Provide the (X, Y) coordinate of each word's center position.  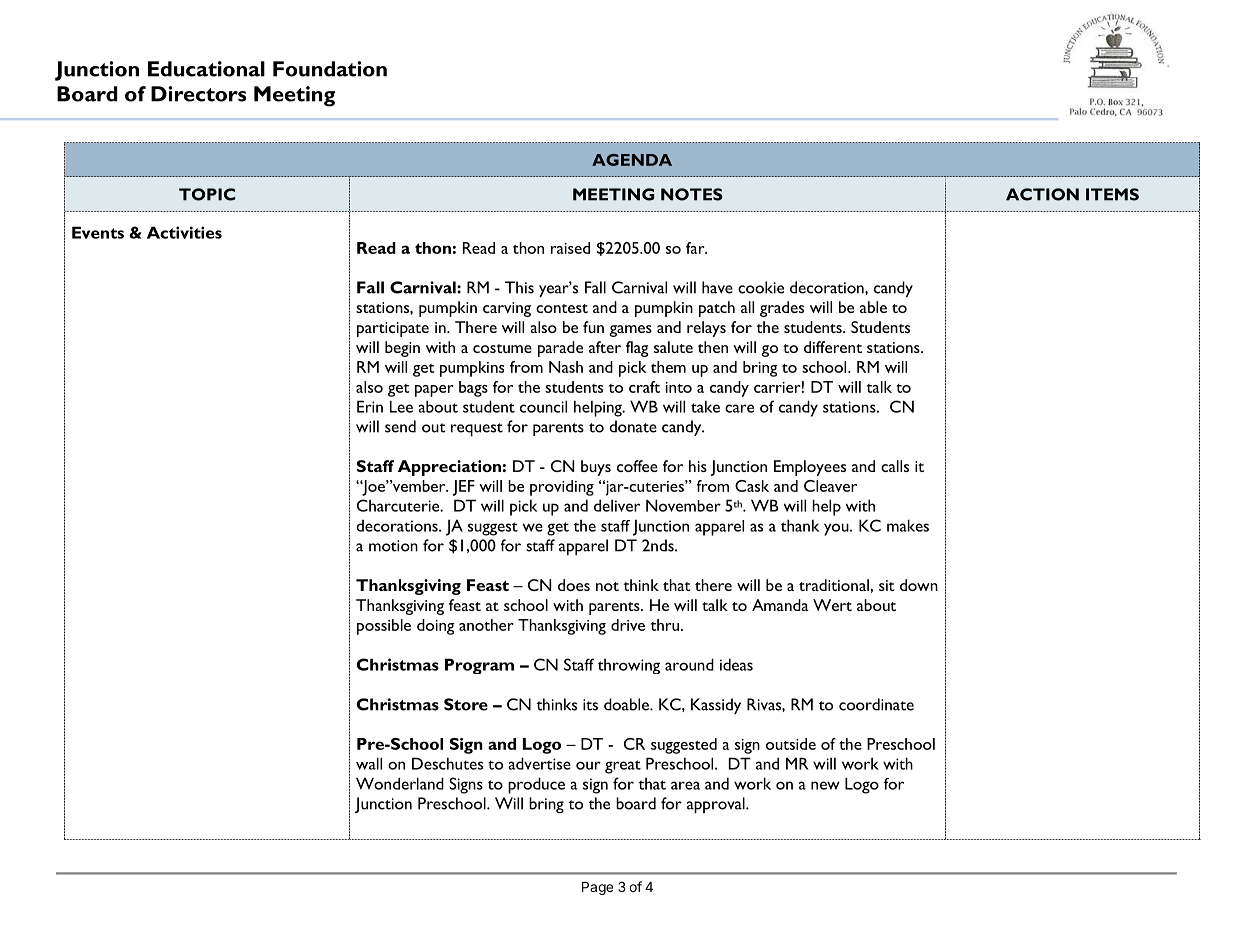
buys (596, 468)
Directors (199, 94)
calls (895, 466)
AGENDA (632, 160)
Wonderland (400, 783)
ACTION (1042, 194)
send (400, 426)
